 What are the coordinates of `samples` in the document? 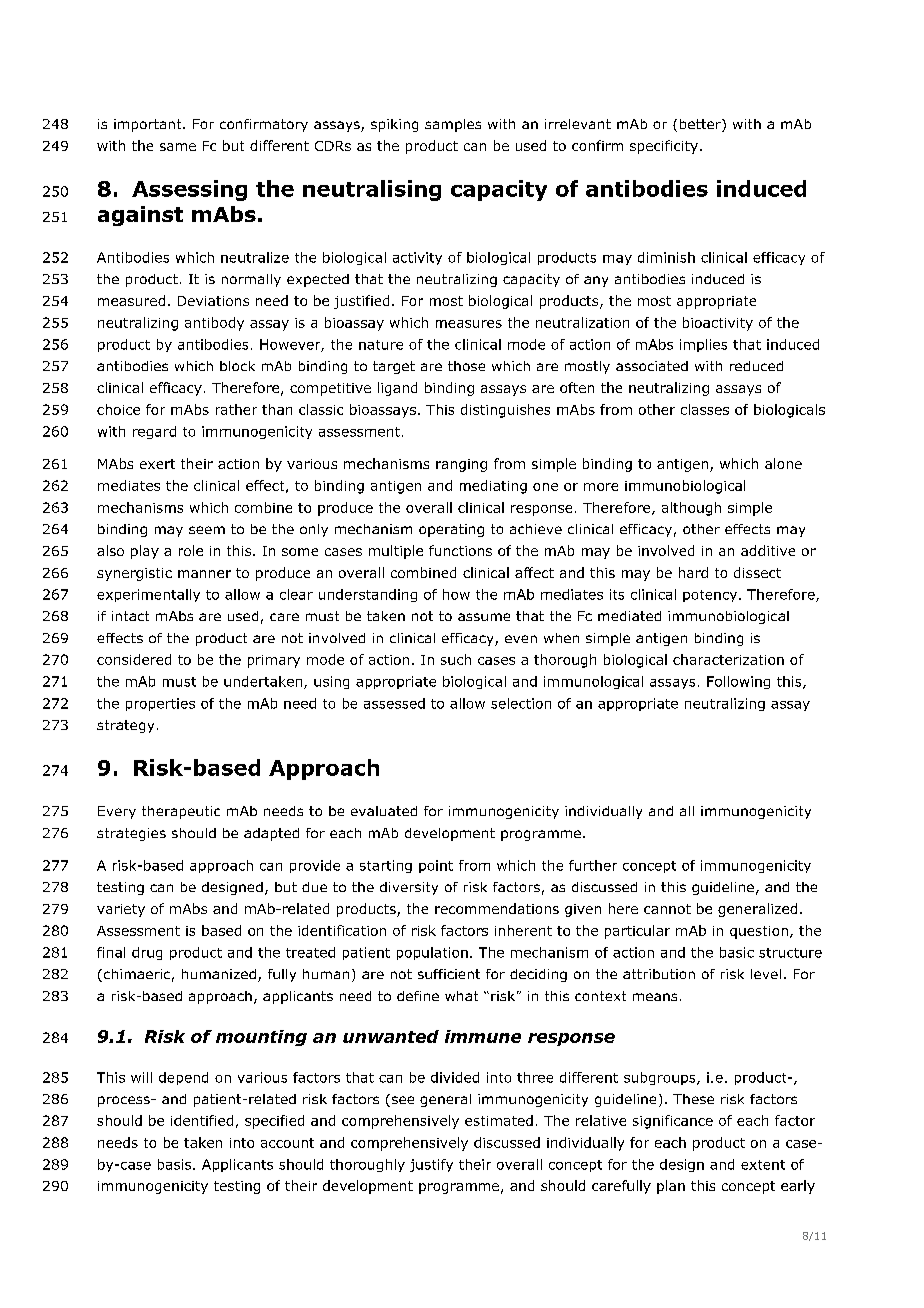 It's located at (453, 125).
